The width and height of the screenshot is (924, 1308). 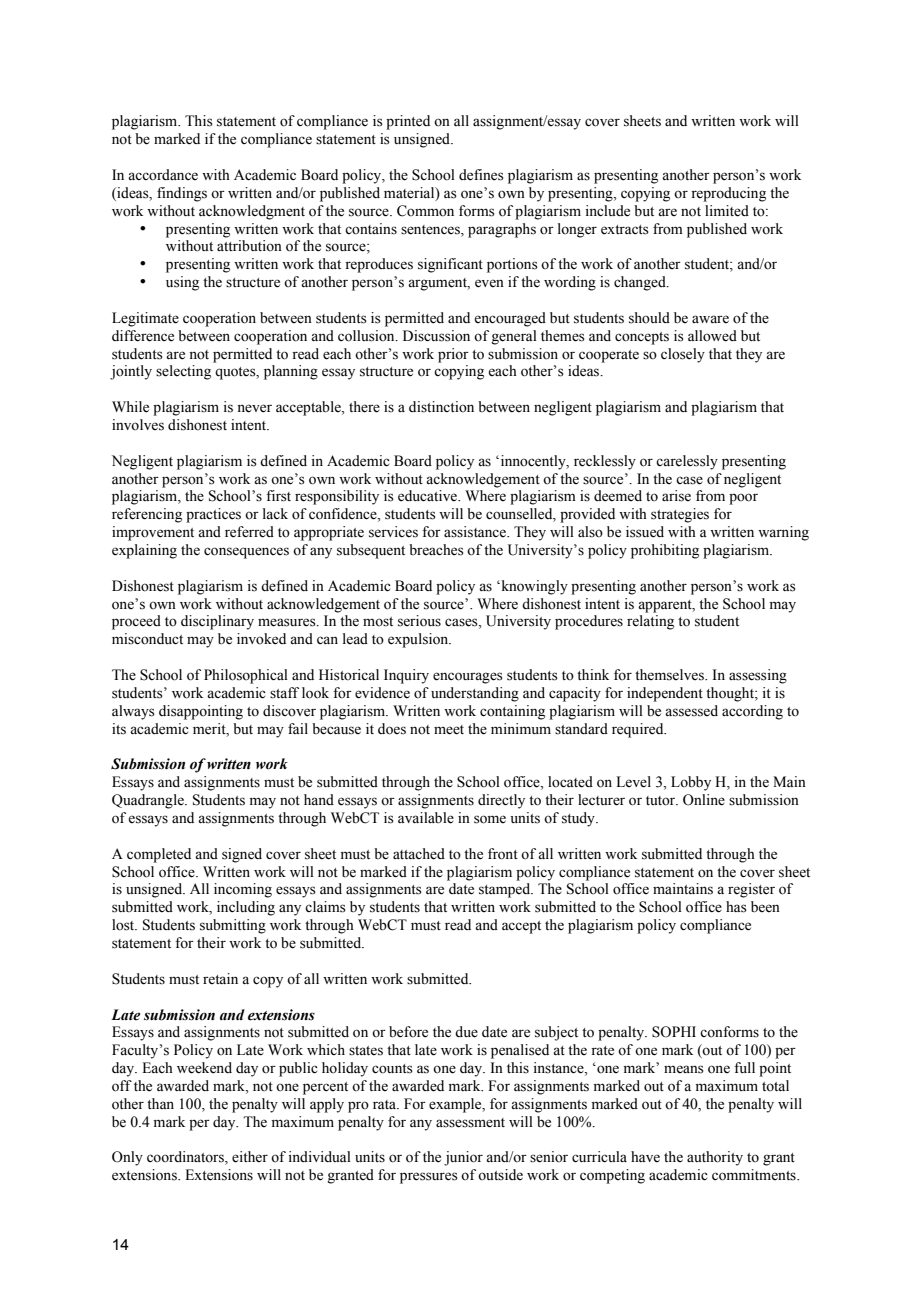 What do you see at coordinates (728, 194) in the screenshot?
I see `reproducing` at bounding box center [728, 194].
